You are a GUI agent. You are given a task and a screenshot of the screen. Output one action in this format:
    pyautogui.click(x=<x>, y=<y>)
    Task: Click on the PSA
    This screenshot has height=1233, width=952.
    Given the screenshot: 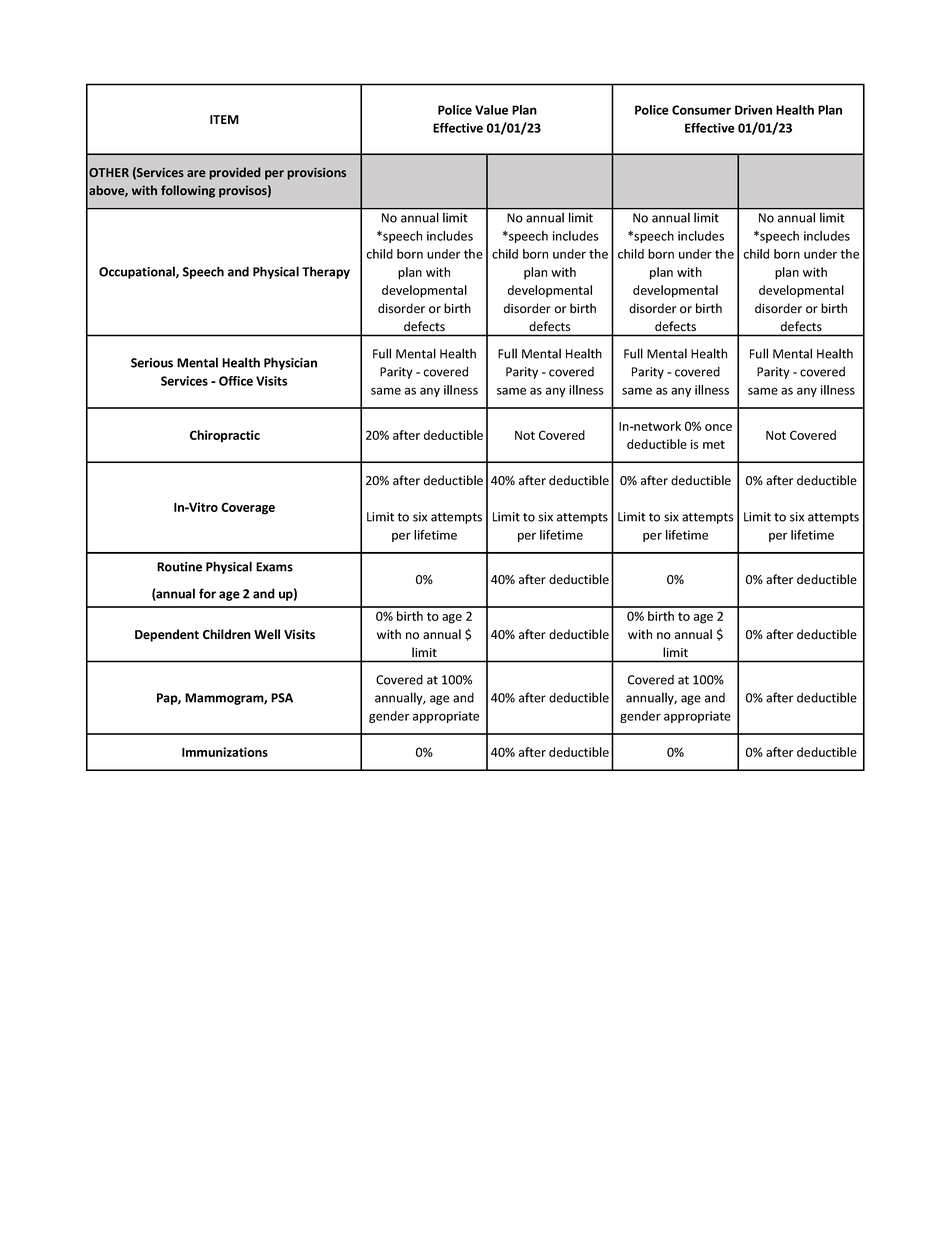 What is the action you would take?
    pyautogui.click(x=282, y=698)
